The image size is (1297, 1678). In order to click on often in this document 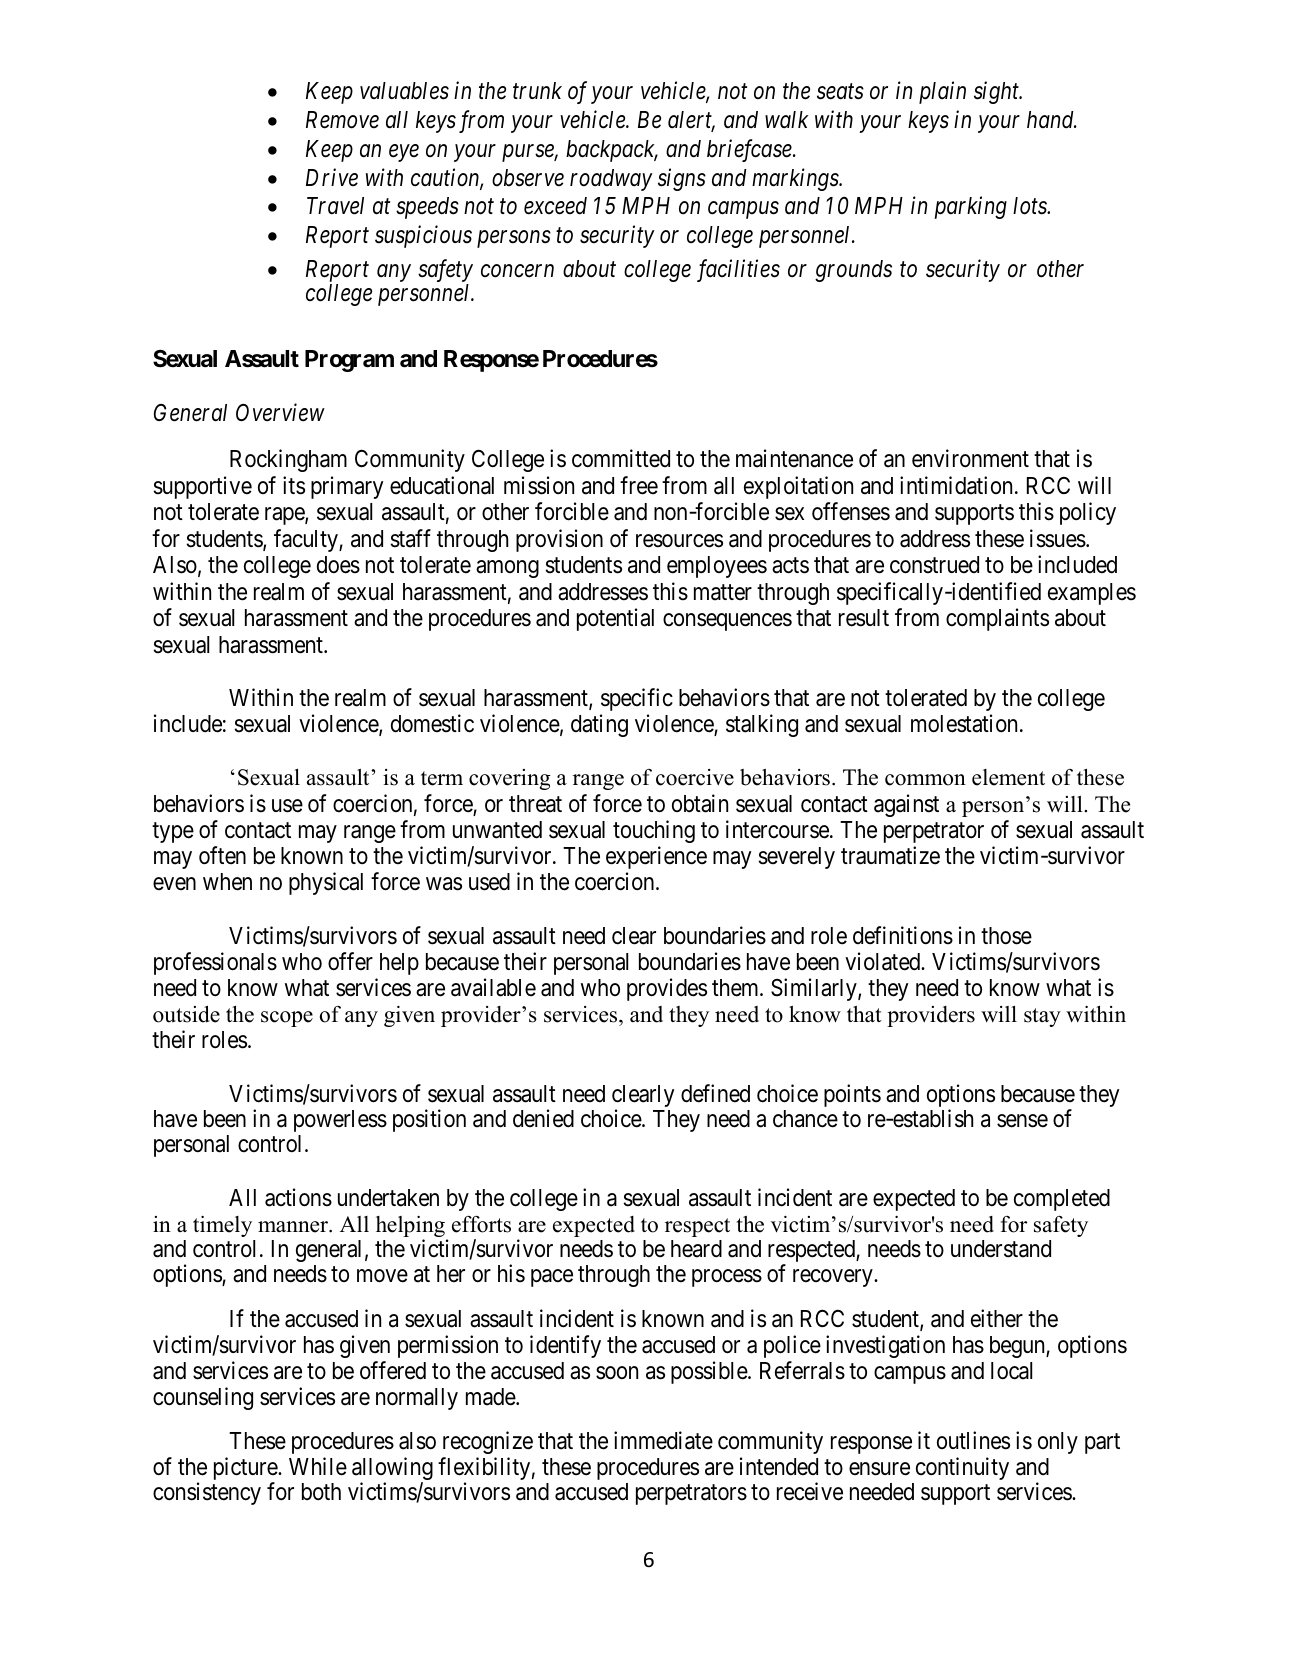, I will do `click(222, 855)`.
